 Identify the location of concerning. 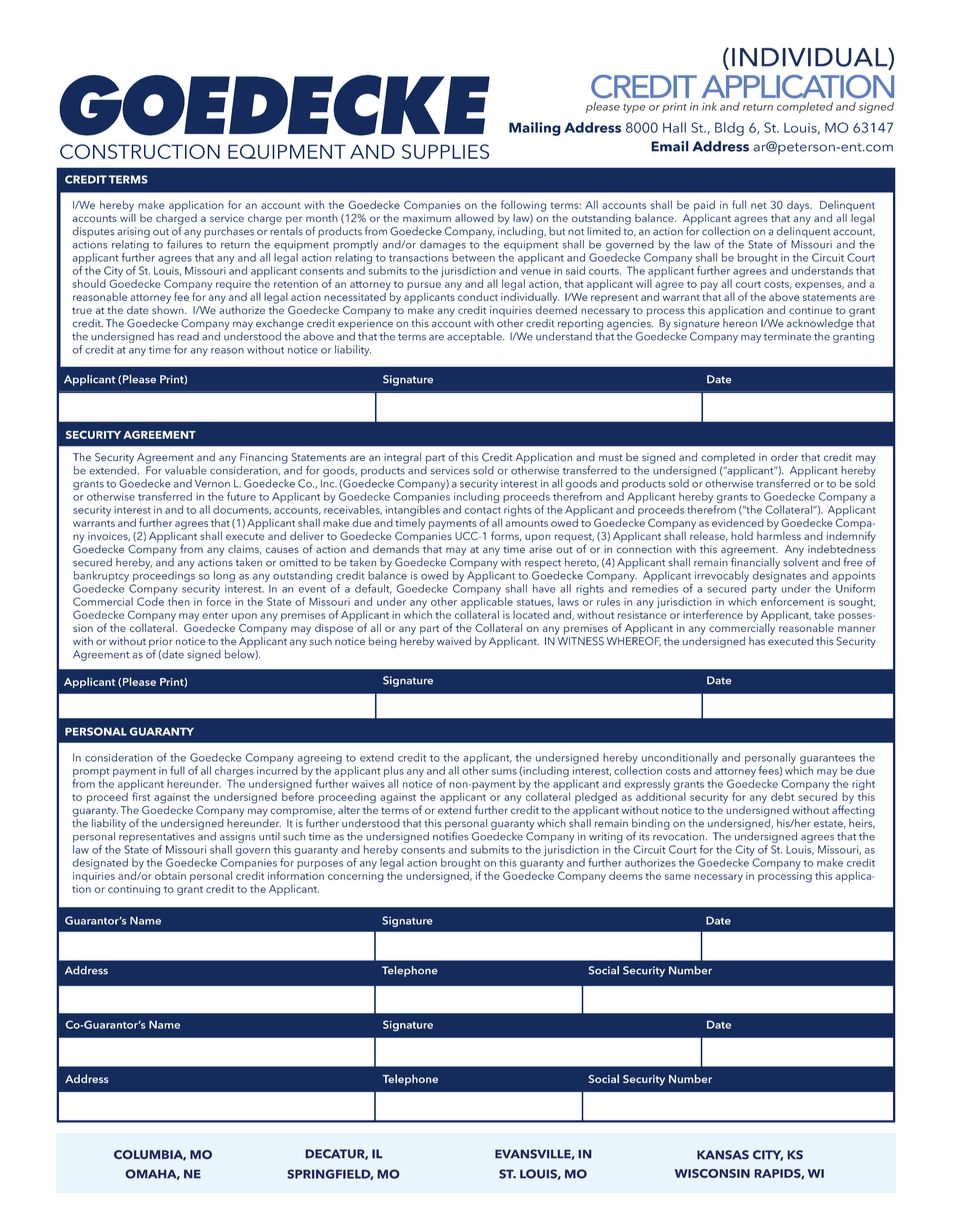
(356, 877).
